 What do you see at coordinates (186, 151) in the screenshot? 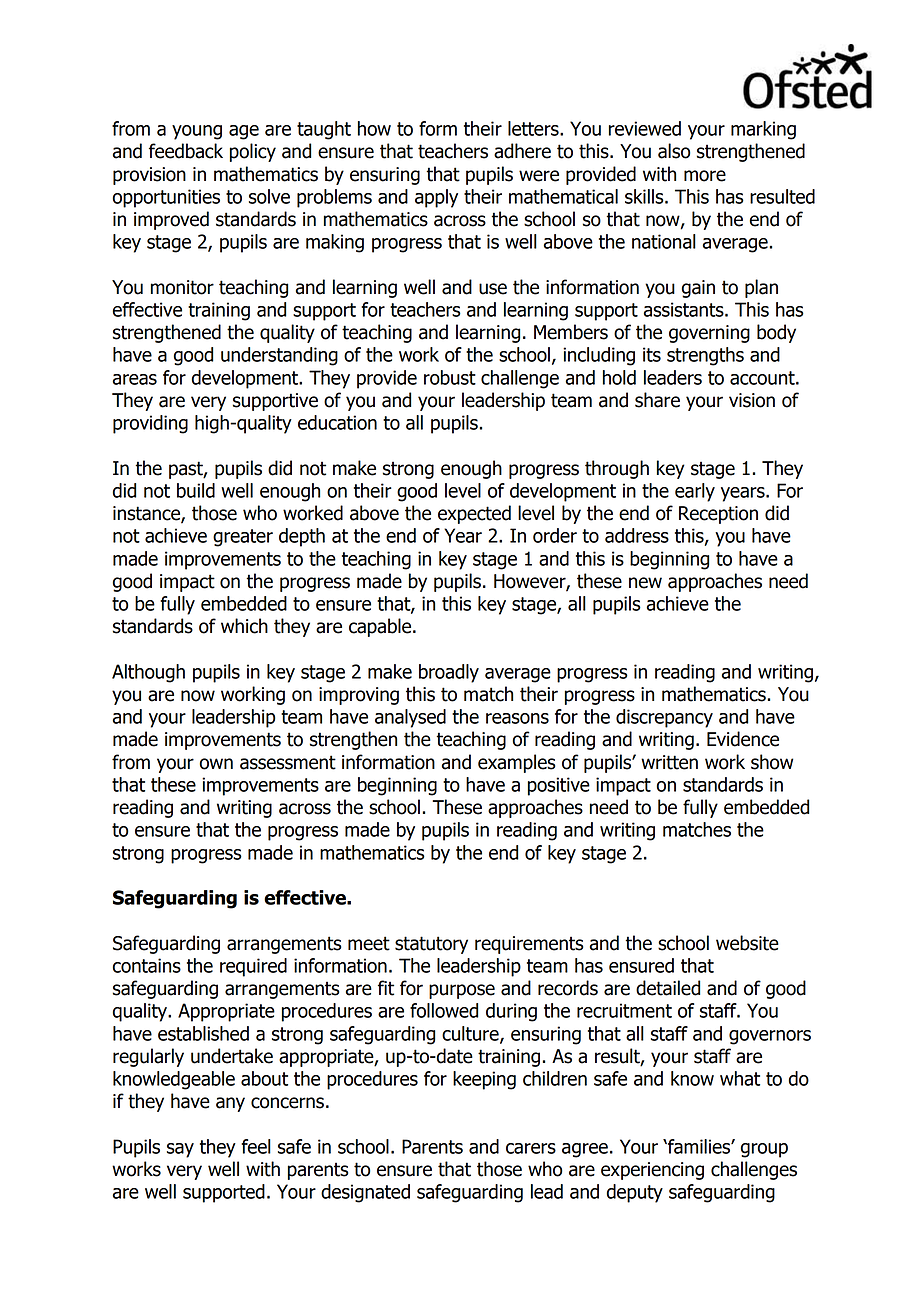
I see `feedback` at bounding box center [186, 151].
